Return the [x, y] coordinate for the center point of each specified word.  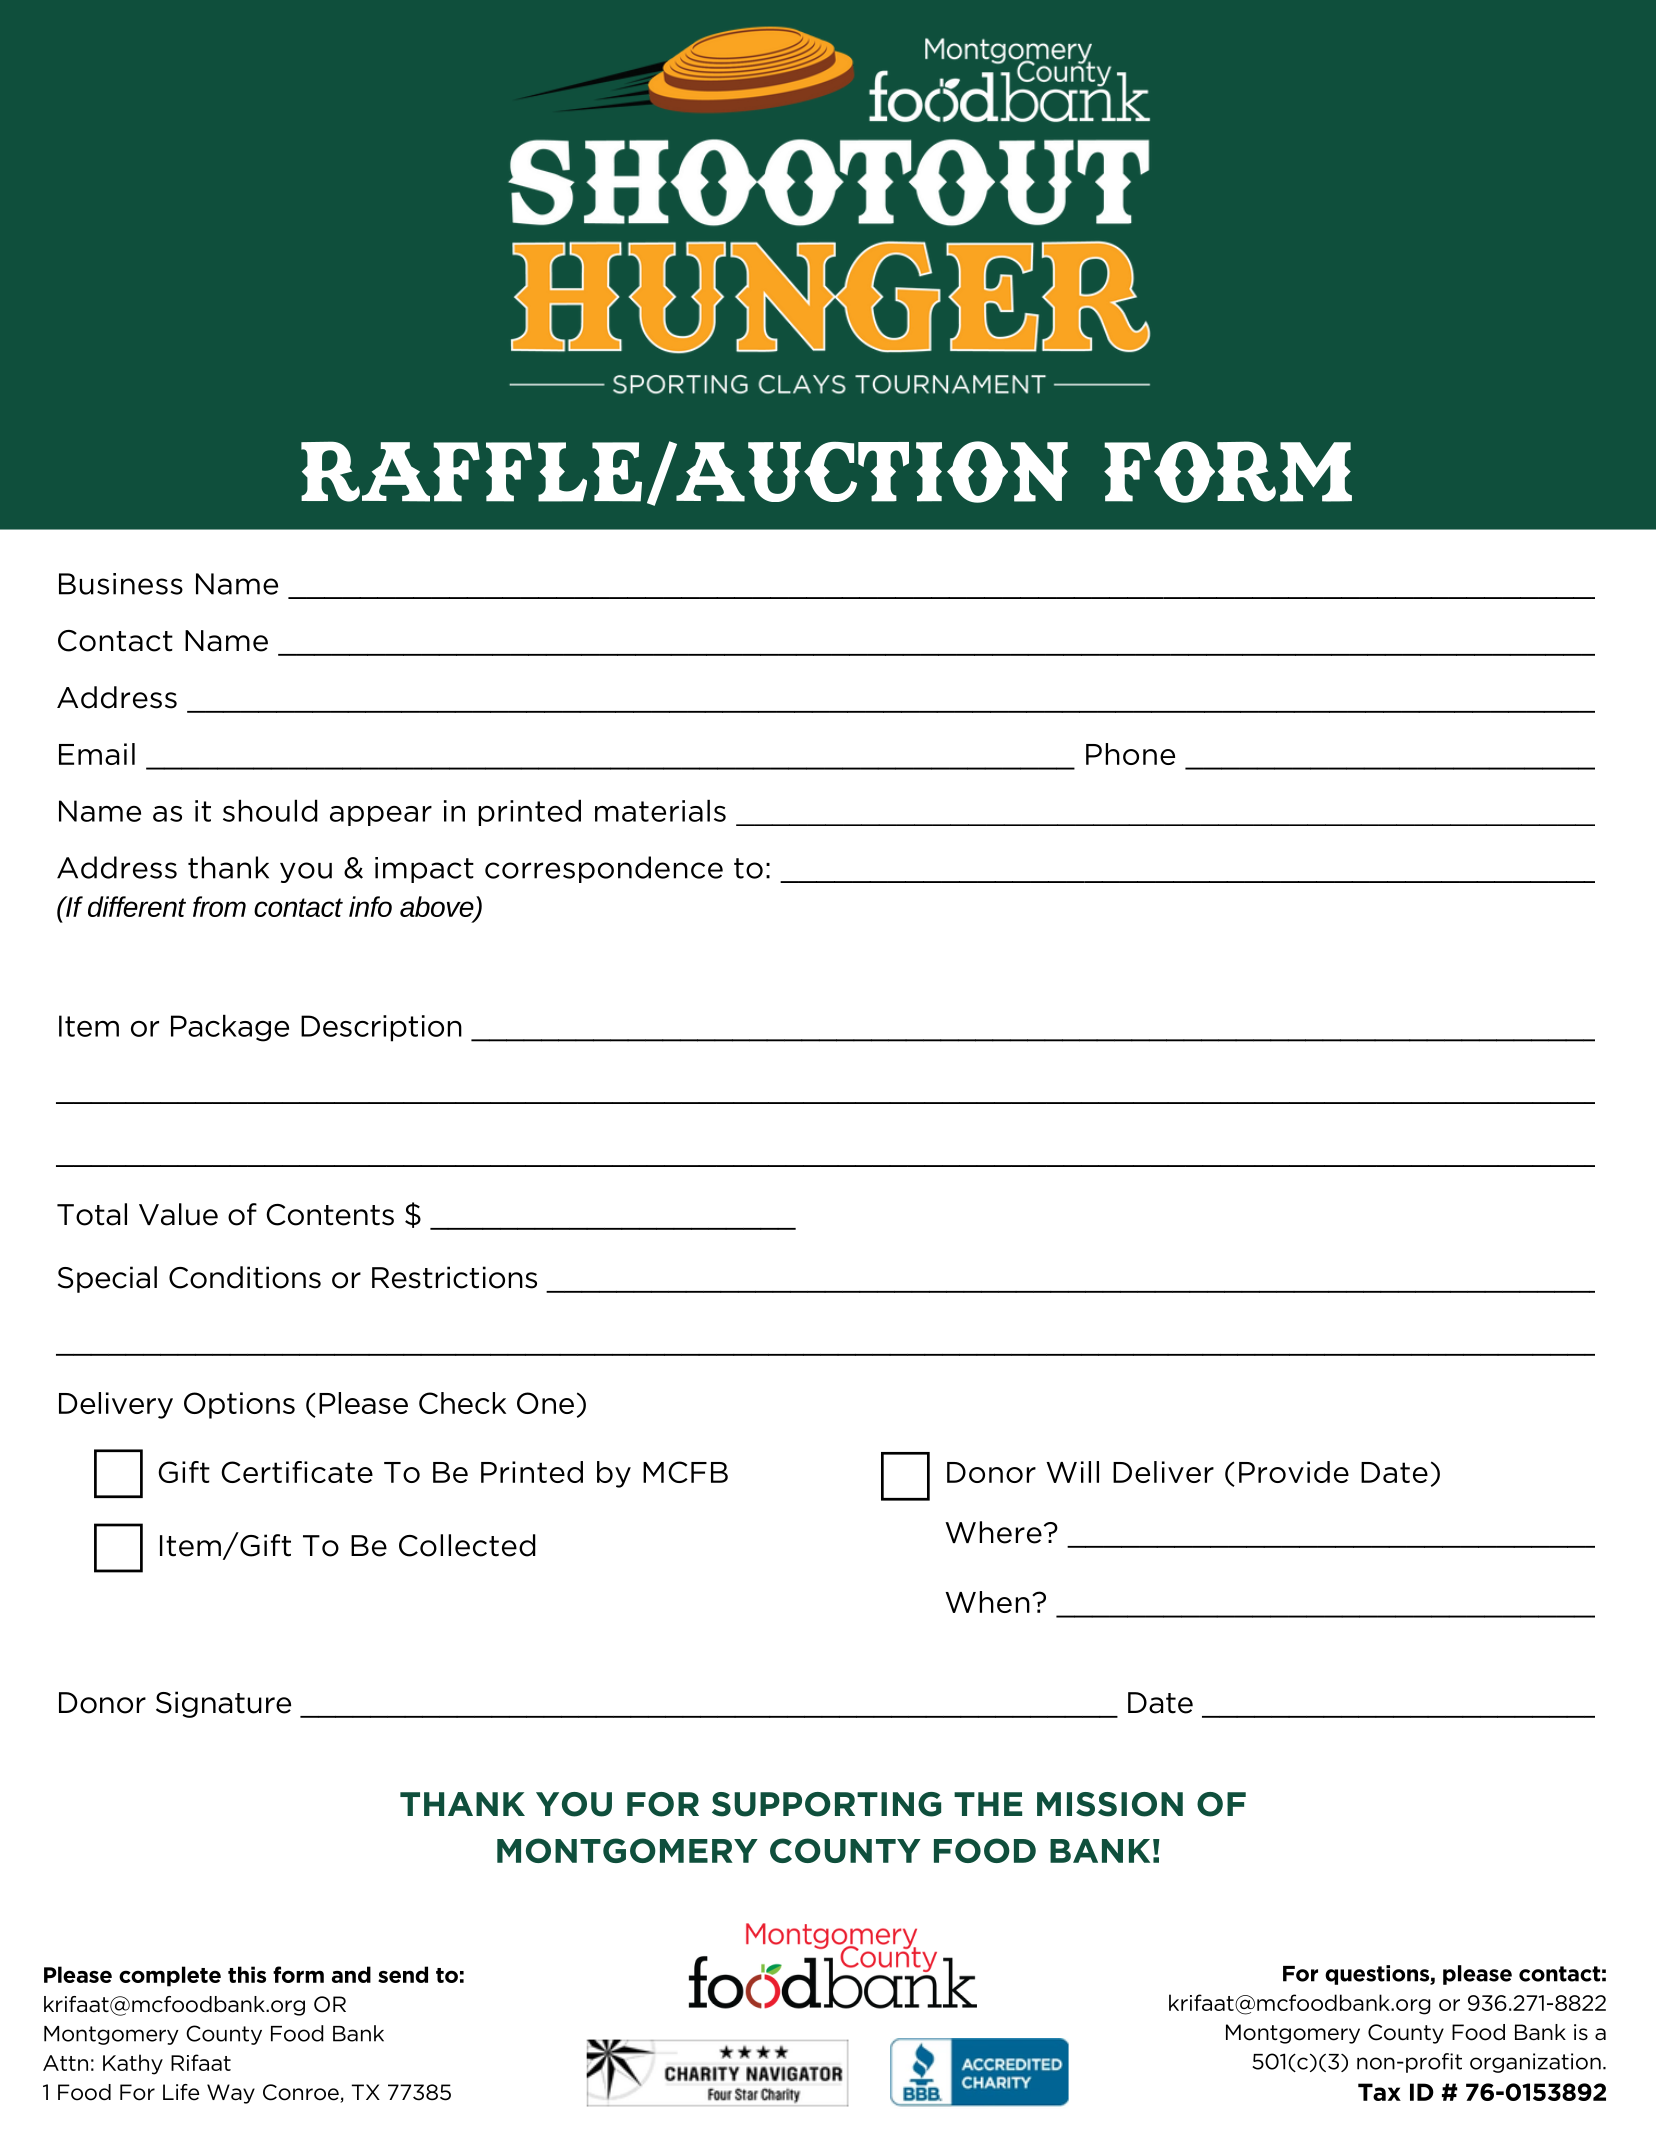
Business [121, 584]
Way [231, 2094]
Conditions [245, 1277]
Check [462, 1403]
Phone [1130, 754]
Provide [1294, 1472]
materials [660, 810]
